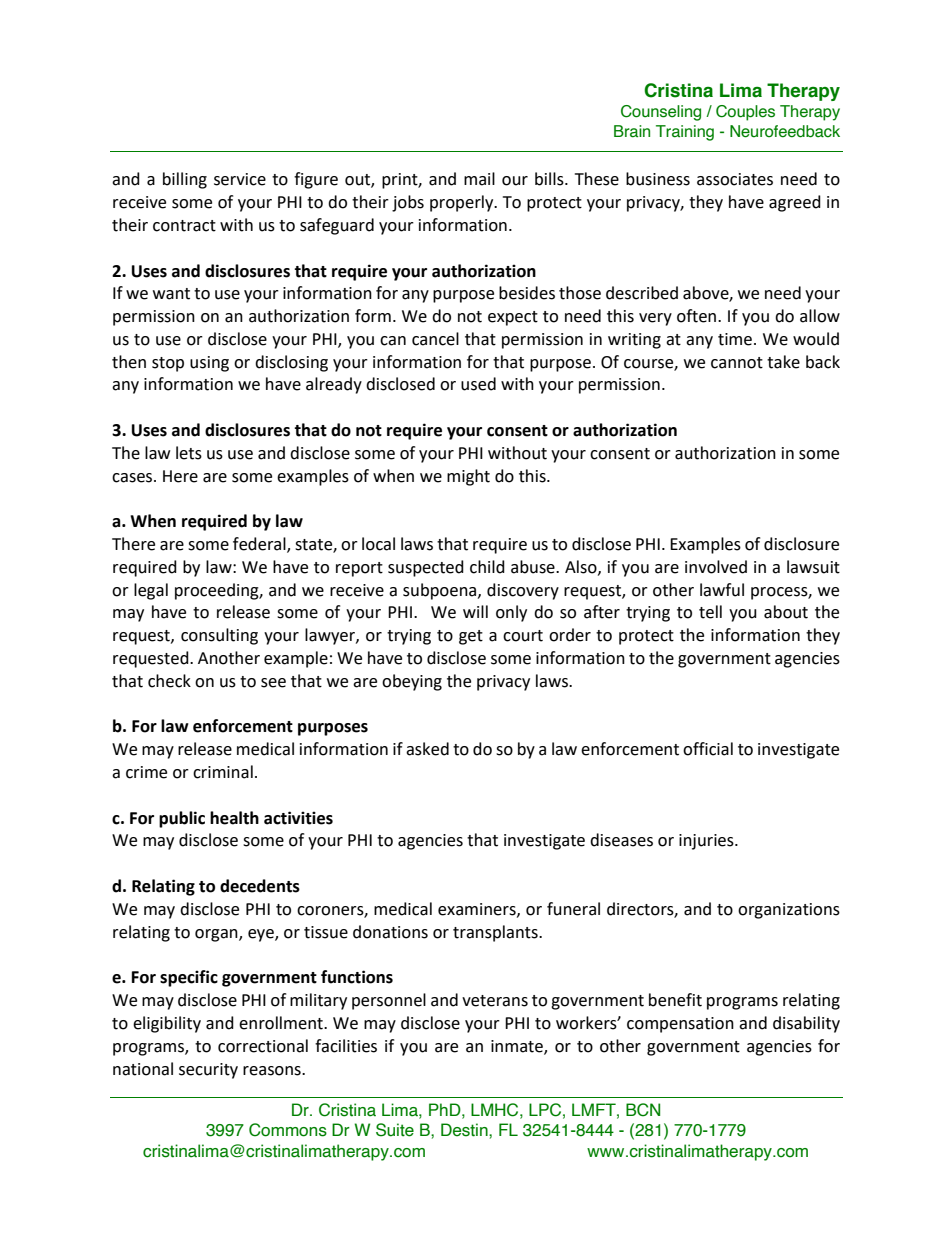 The width and height of the screenshot is (952, 1233). What do you see at coordinates (208, 1071) in the screenshot?
I see `security` at bounding box center [208, 1071].
